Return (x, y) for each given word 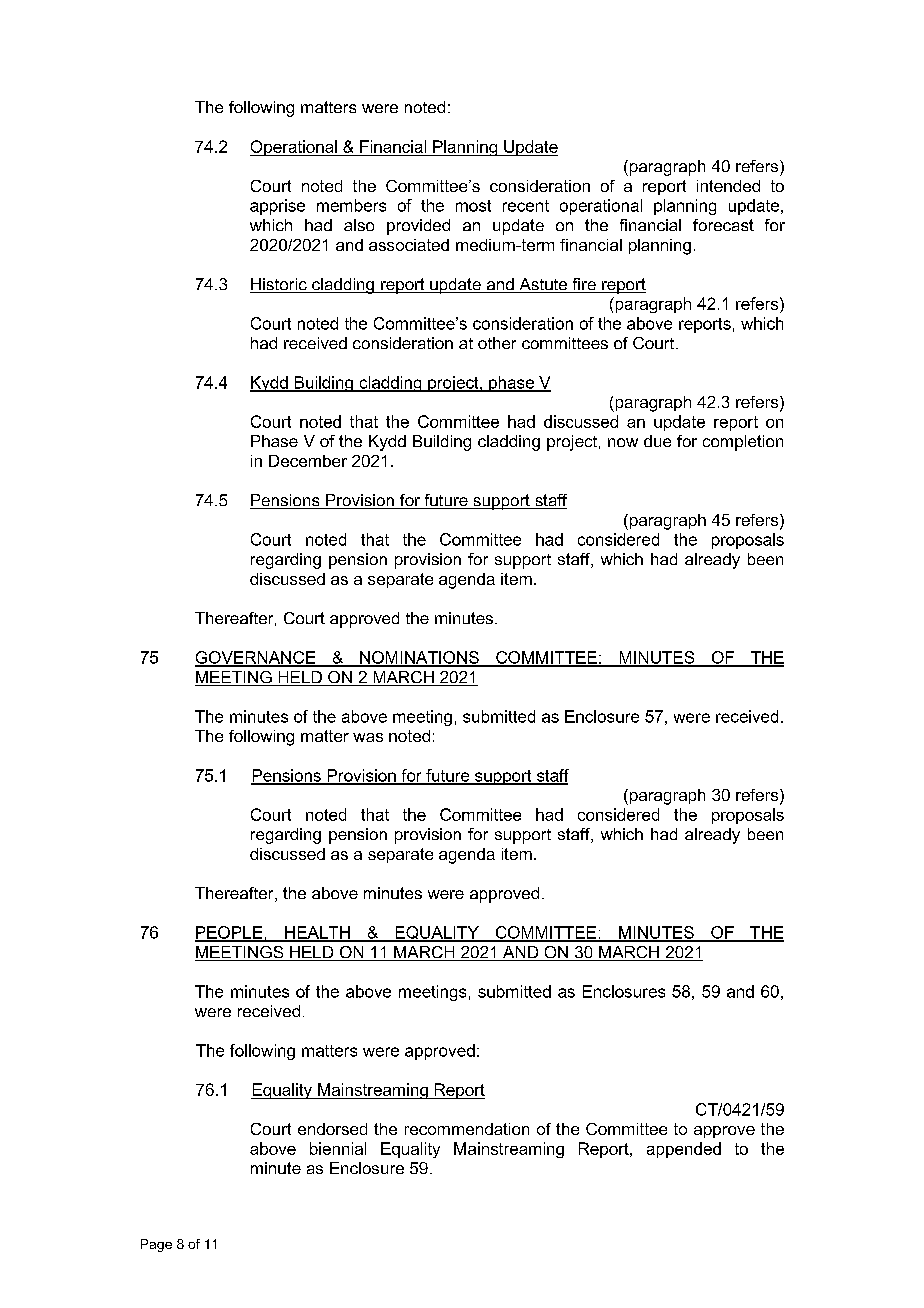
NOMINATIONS (419, 658)
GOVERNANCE (256, 658)
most (473, 206)
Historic (279, 285)
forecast (723, 225)
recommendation (467, 1129)
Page (156, 1245)
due (657, 441)
